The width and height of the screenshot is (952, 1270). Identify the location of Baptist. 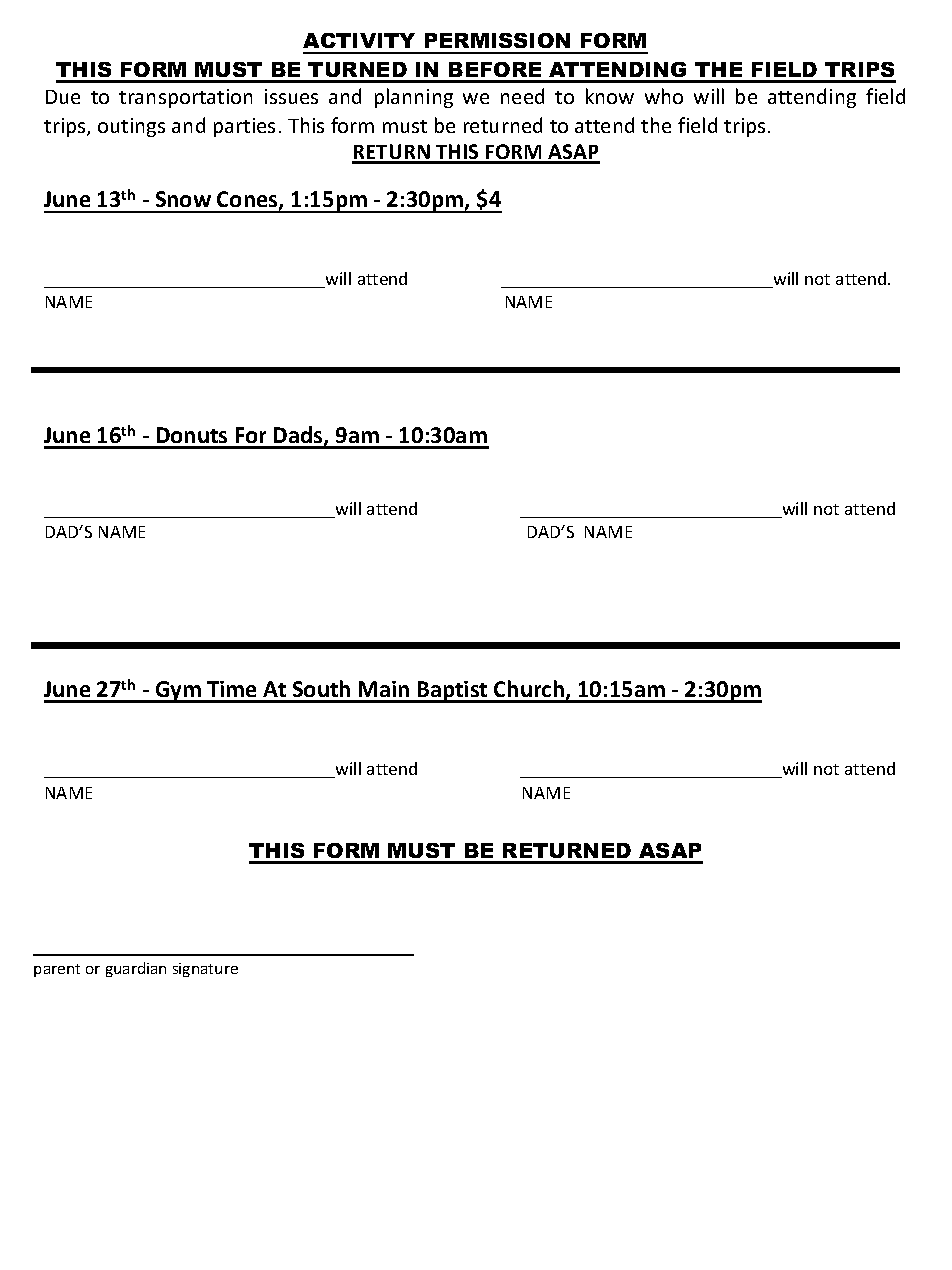
(452, 692).
